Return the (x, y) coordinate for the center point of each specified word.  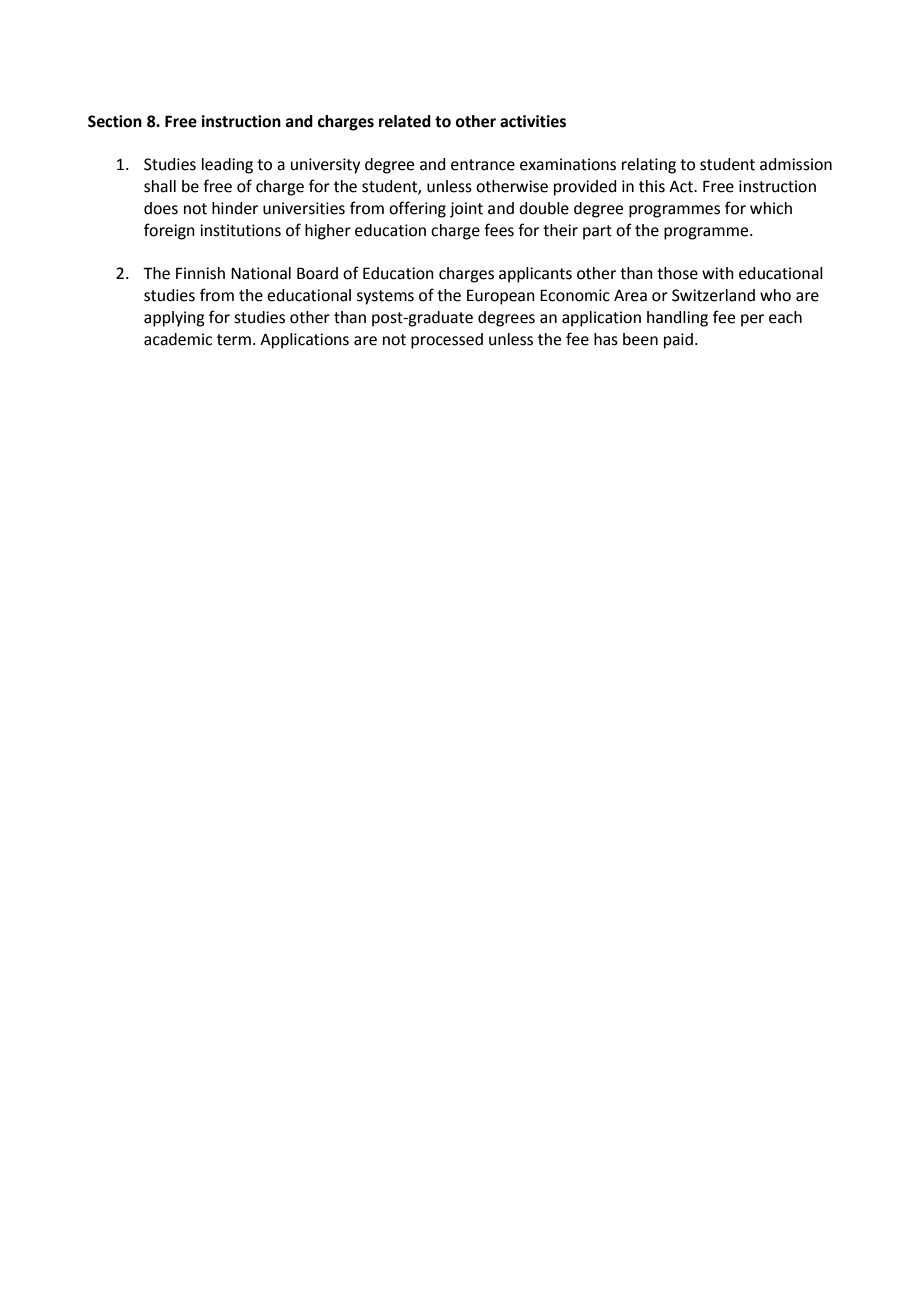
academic (178, 339)
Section (115, 121)
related (405, 121)
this (652, 186)
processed (447, 341)
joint (466, 210)
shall (160, 186)
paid (678, 341)
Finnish (200, 273)
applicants (535, 275)
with (718, 273)
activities (533, 121)
